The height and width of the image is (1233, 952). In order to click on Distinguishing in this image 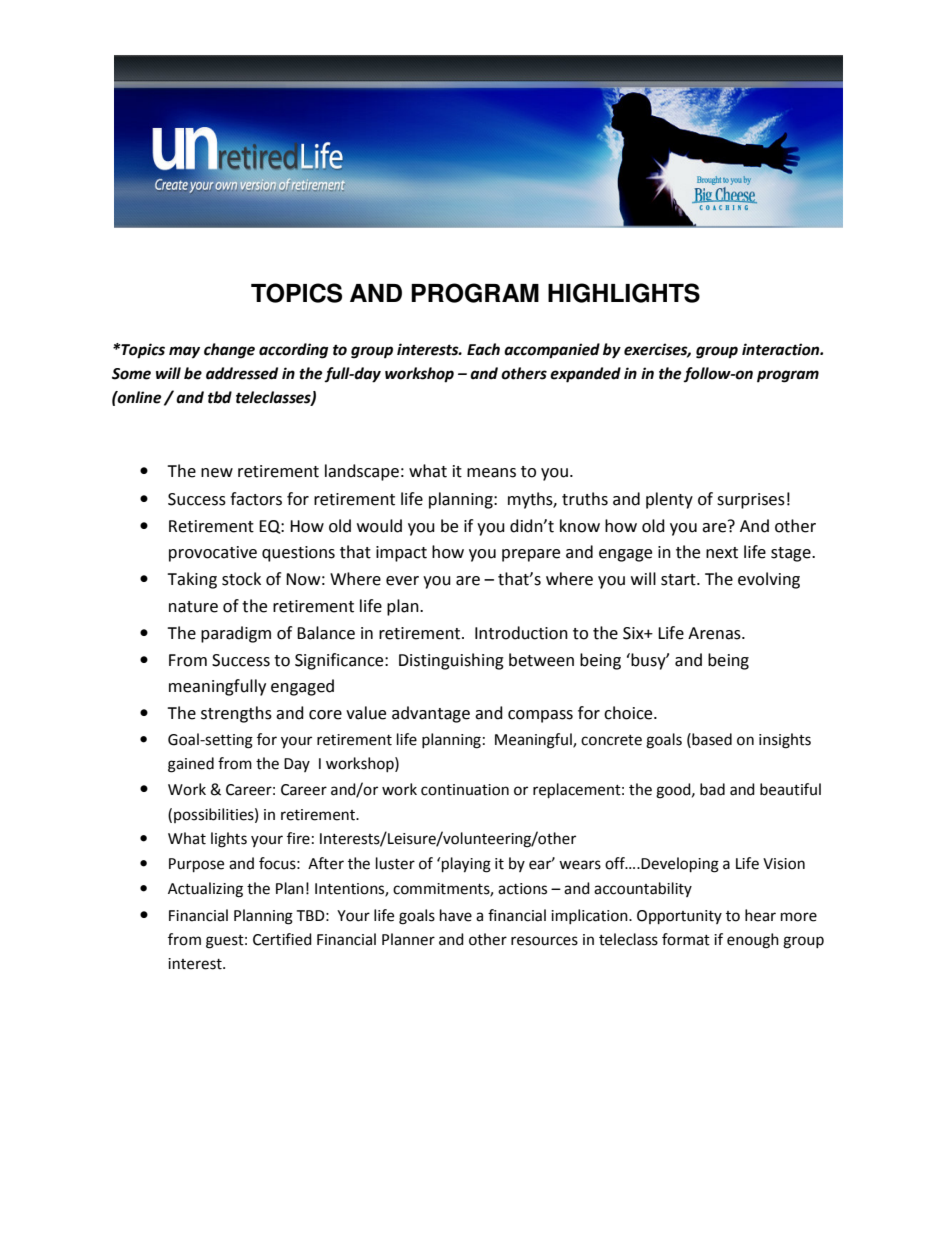, I will do `click(451, 661)`.
